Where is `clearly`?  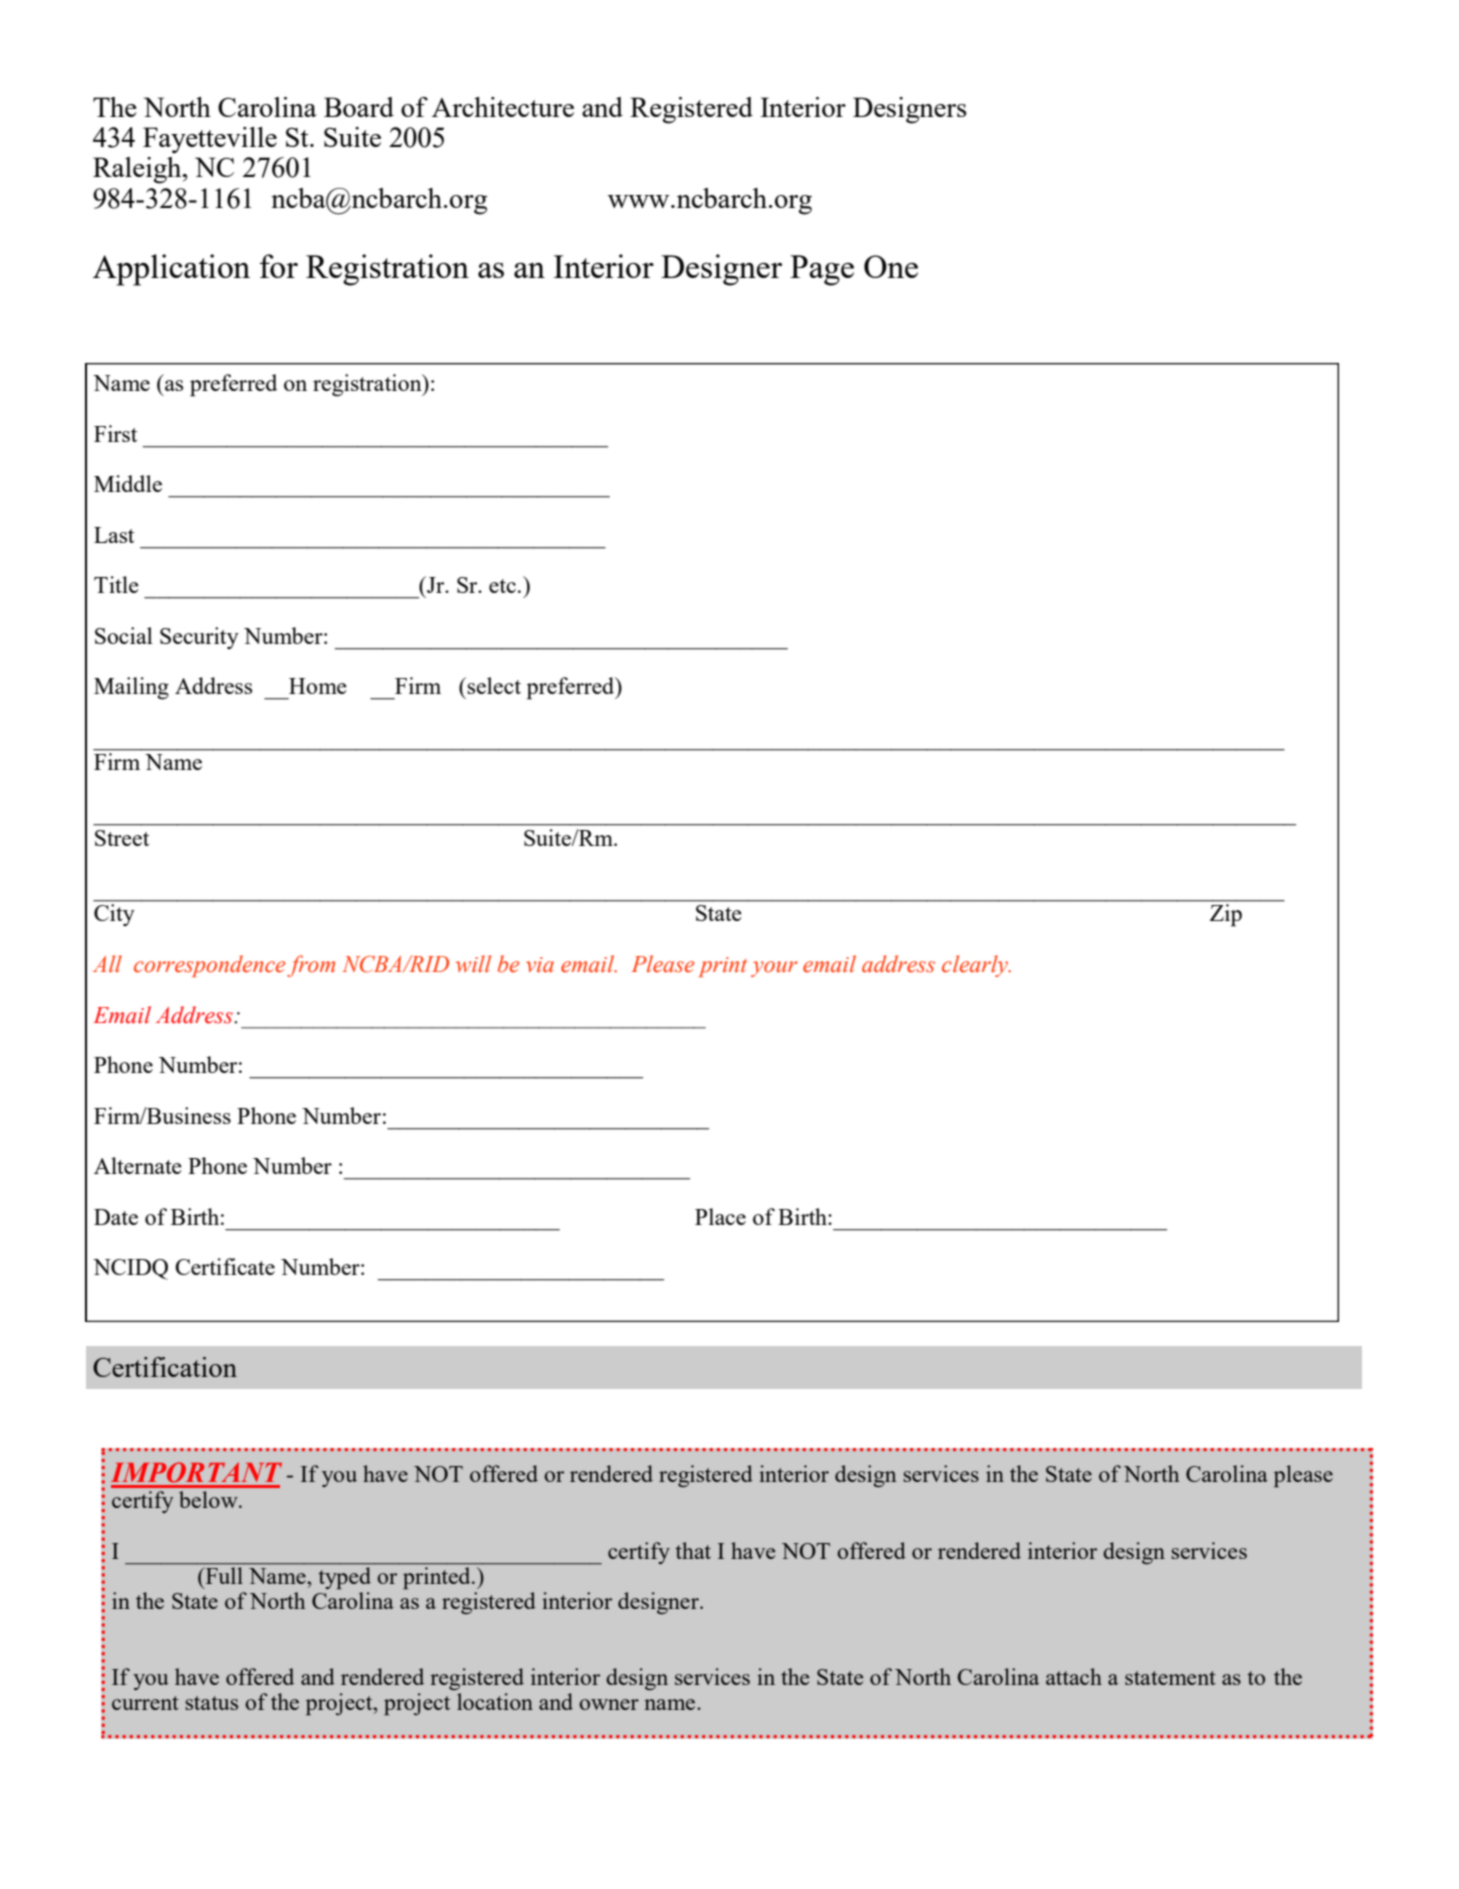
clearly is located at coordinates (976, 966).
